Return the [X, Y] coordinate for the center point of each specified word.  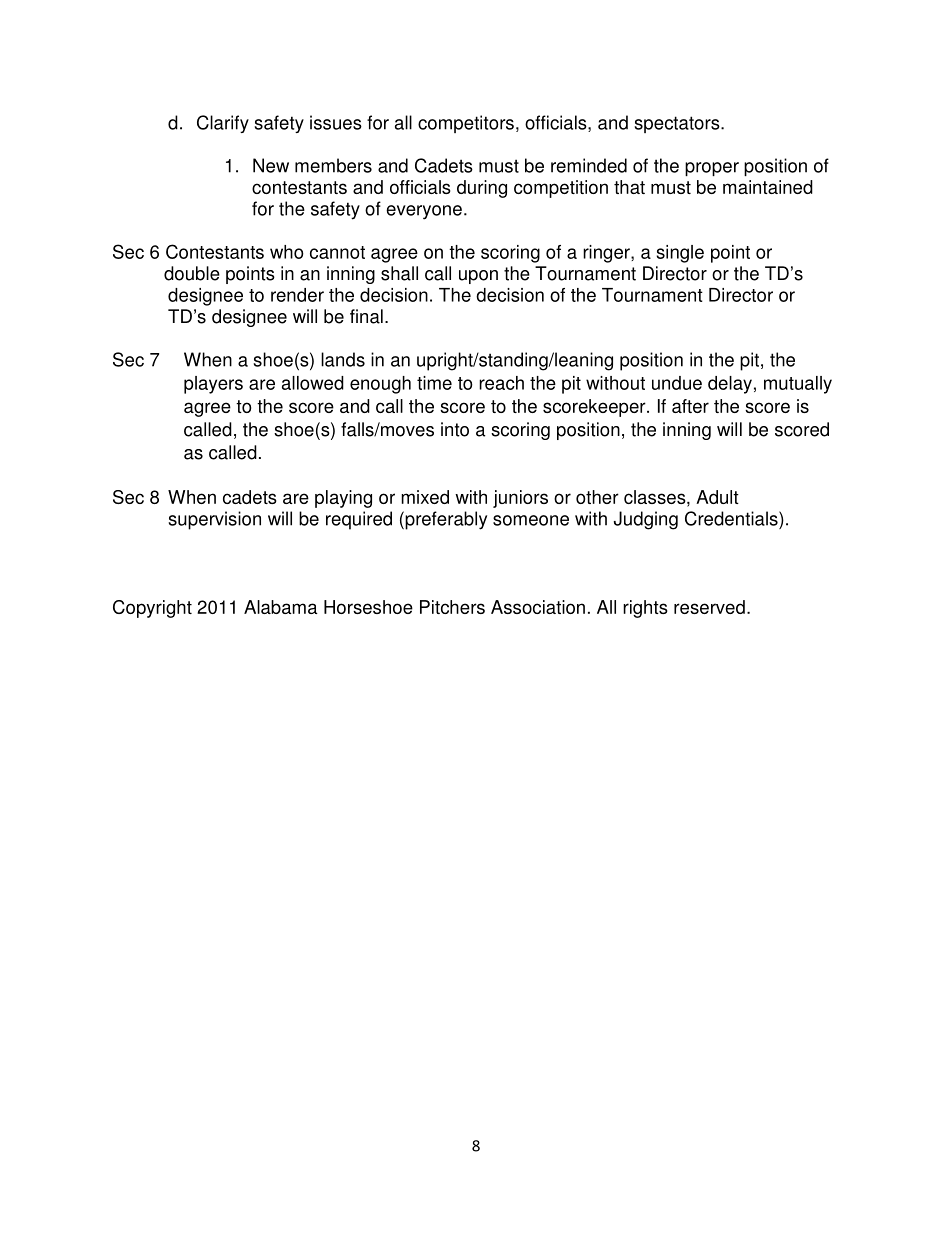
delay [730, 385]
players [213, 385]
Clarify [223, 124]
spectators [678, 124]
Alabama [281, 607]
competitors [466, 124]
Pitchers [452, 607]
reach [501, 383]
